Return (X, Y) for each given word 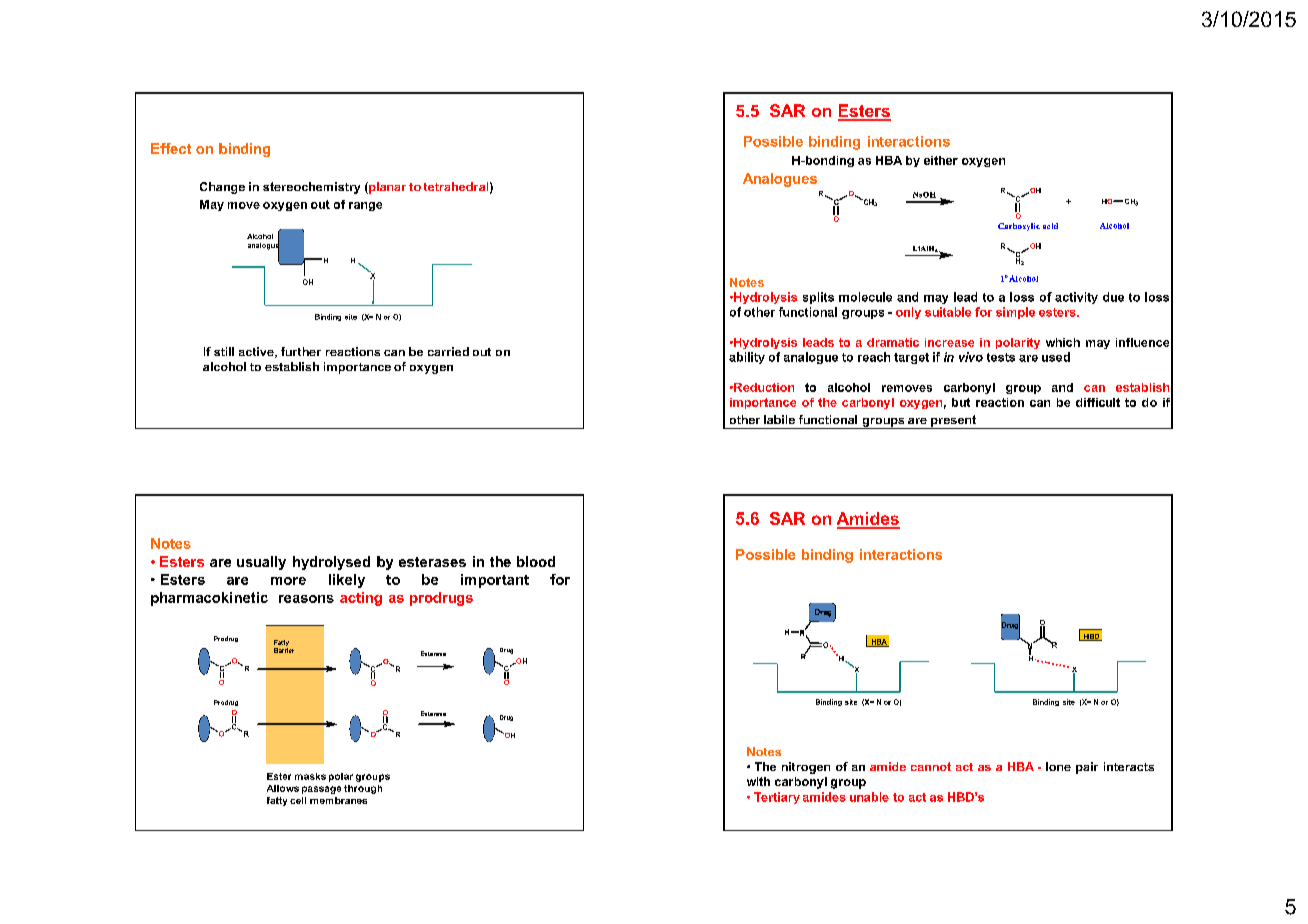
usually (261, 563)
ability (747, 358)
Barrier (284, 650)
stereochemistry (311, 188)
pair (1087, 768)
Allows (283, 788)
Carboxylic (1019, 227)
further (301, 351)
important (495, 581)
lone (1058, 766)
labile (779, 419)
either (941, 160)
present (953, 422)
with (758, 781)
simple (1015, 313)
